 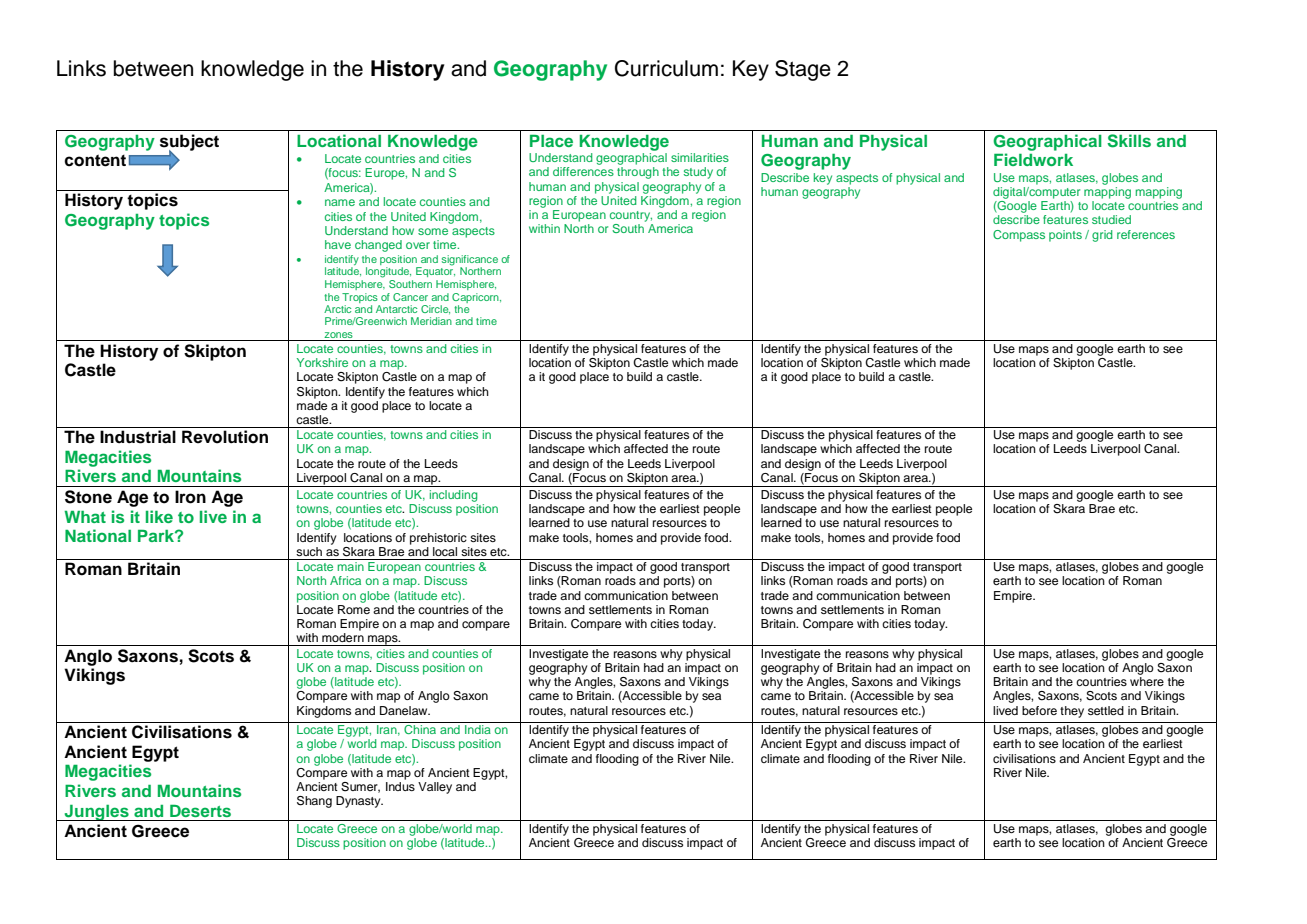 I want to click on points, so click(x=1065, y=236).
